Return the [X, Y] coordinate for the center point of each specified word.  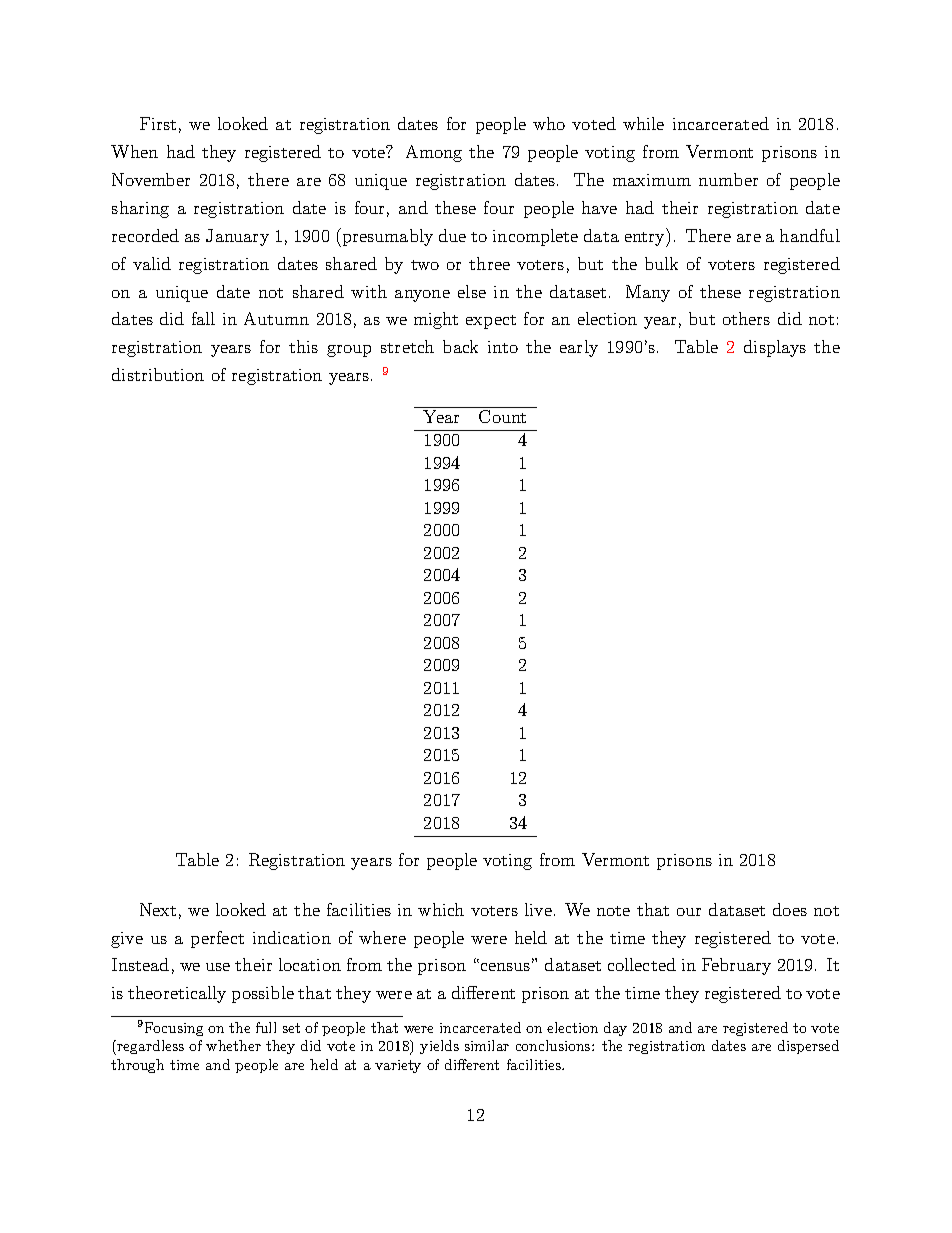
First [158, 123]
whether [233, 1045]
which [441, 909]
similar [487, 1045]
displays [775, 348]
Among [434, 153]
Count [502, 416]
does [790, 909]
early [579, 348]
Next [158, 909]
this [303, 346]
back [460, 346]
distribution [158, 374]
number [728, 179]
